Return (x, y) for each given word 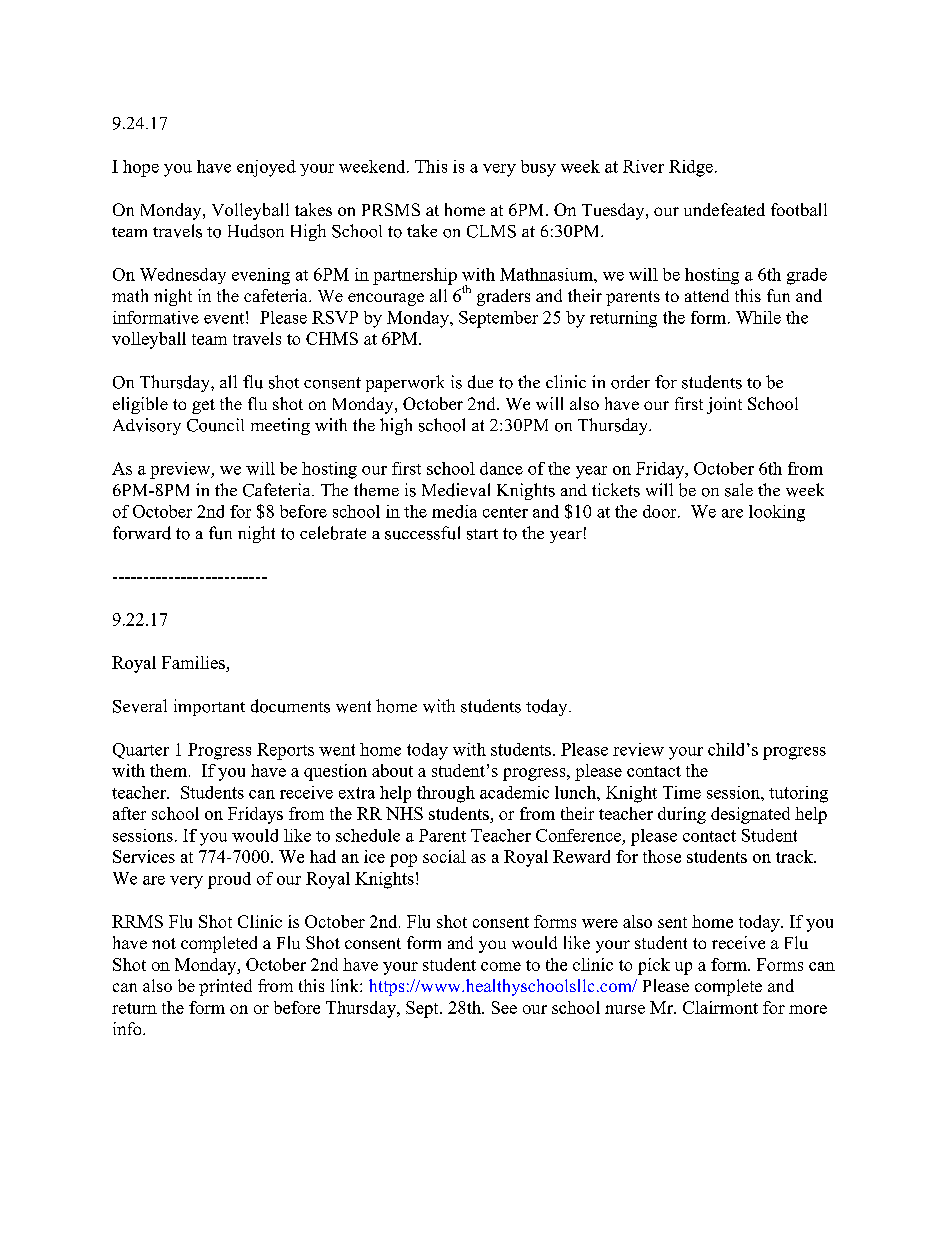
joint (724, 405)
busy (538, 168)
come (501, 966)
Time (682, 792)
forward (142, 533)
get (203, 406)
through (446, 794)
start (482, 534)
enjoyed (266, 168)
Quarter (141, 751)
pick (654, 966)
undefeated (724, 209)
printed (225, 987)
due (480, 382)
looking (777, 513)
